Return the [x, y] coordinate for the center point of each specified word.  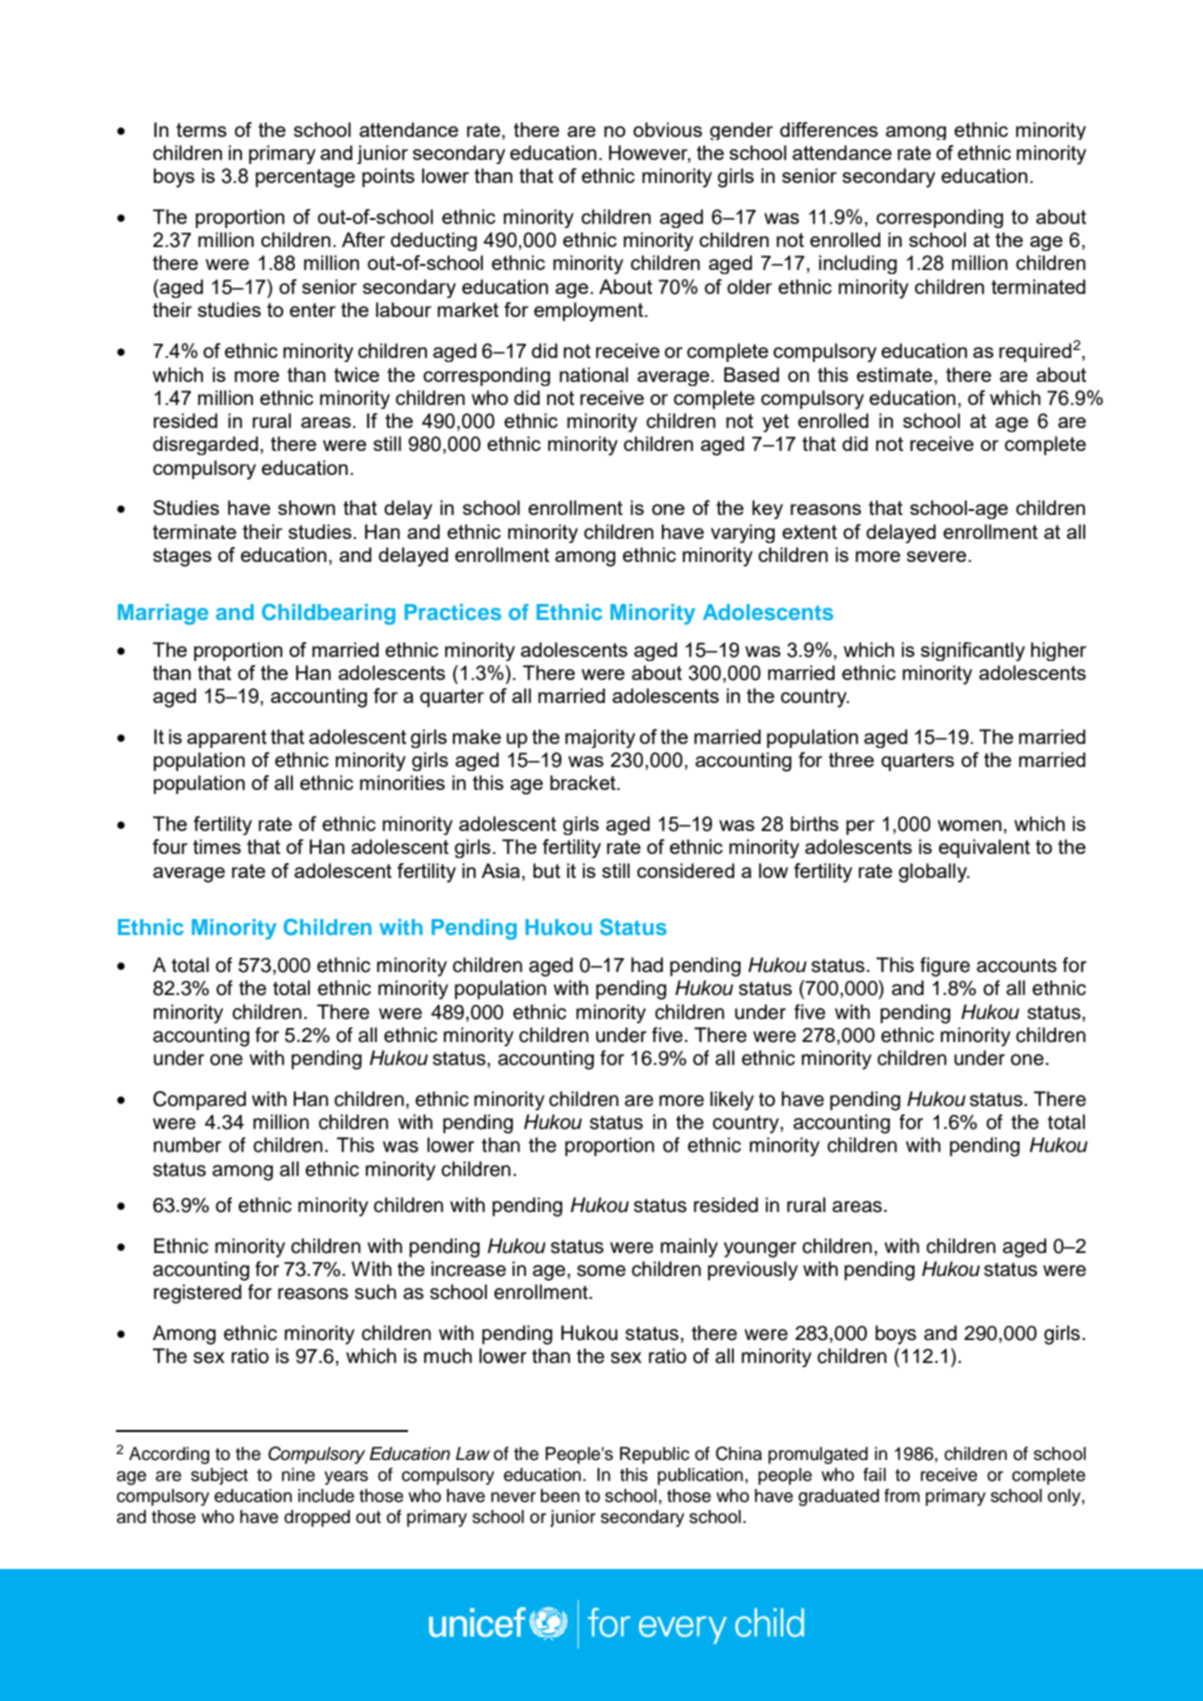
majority [600, 738]
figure [945, 967]
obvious [667, 129]
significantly [973, 651]
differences [829, 129]
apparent [227, 739]
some [601, 1271]
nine [298, 1475]
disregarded [205, 445]
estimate [896, 374]
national [594, 374]
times [217, 846]
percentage [305, 178]
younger [760, 1250]
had [647, 965]
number [187, 1145]
